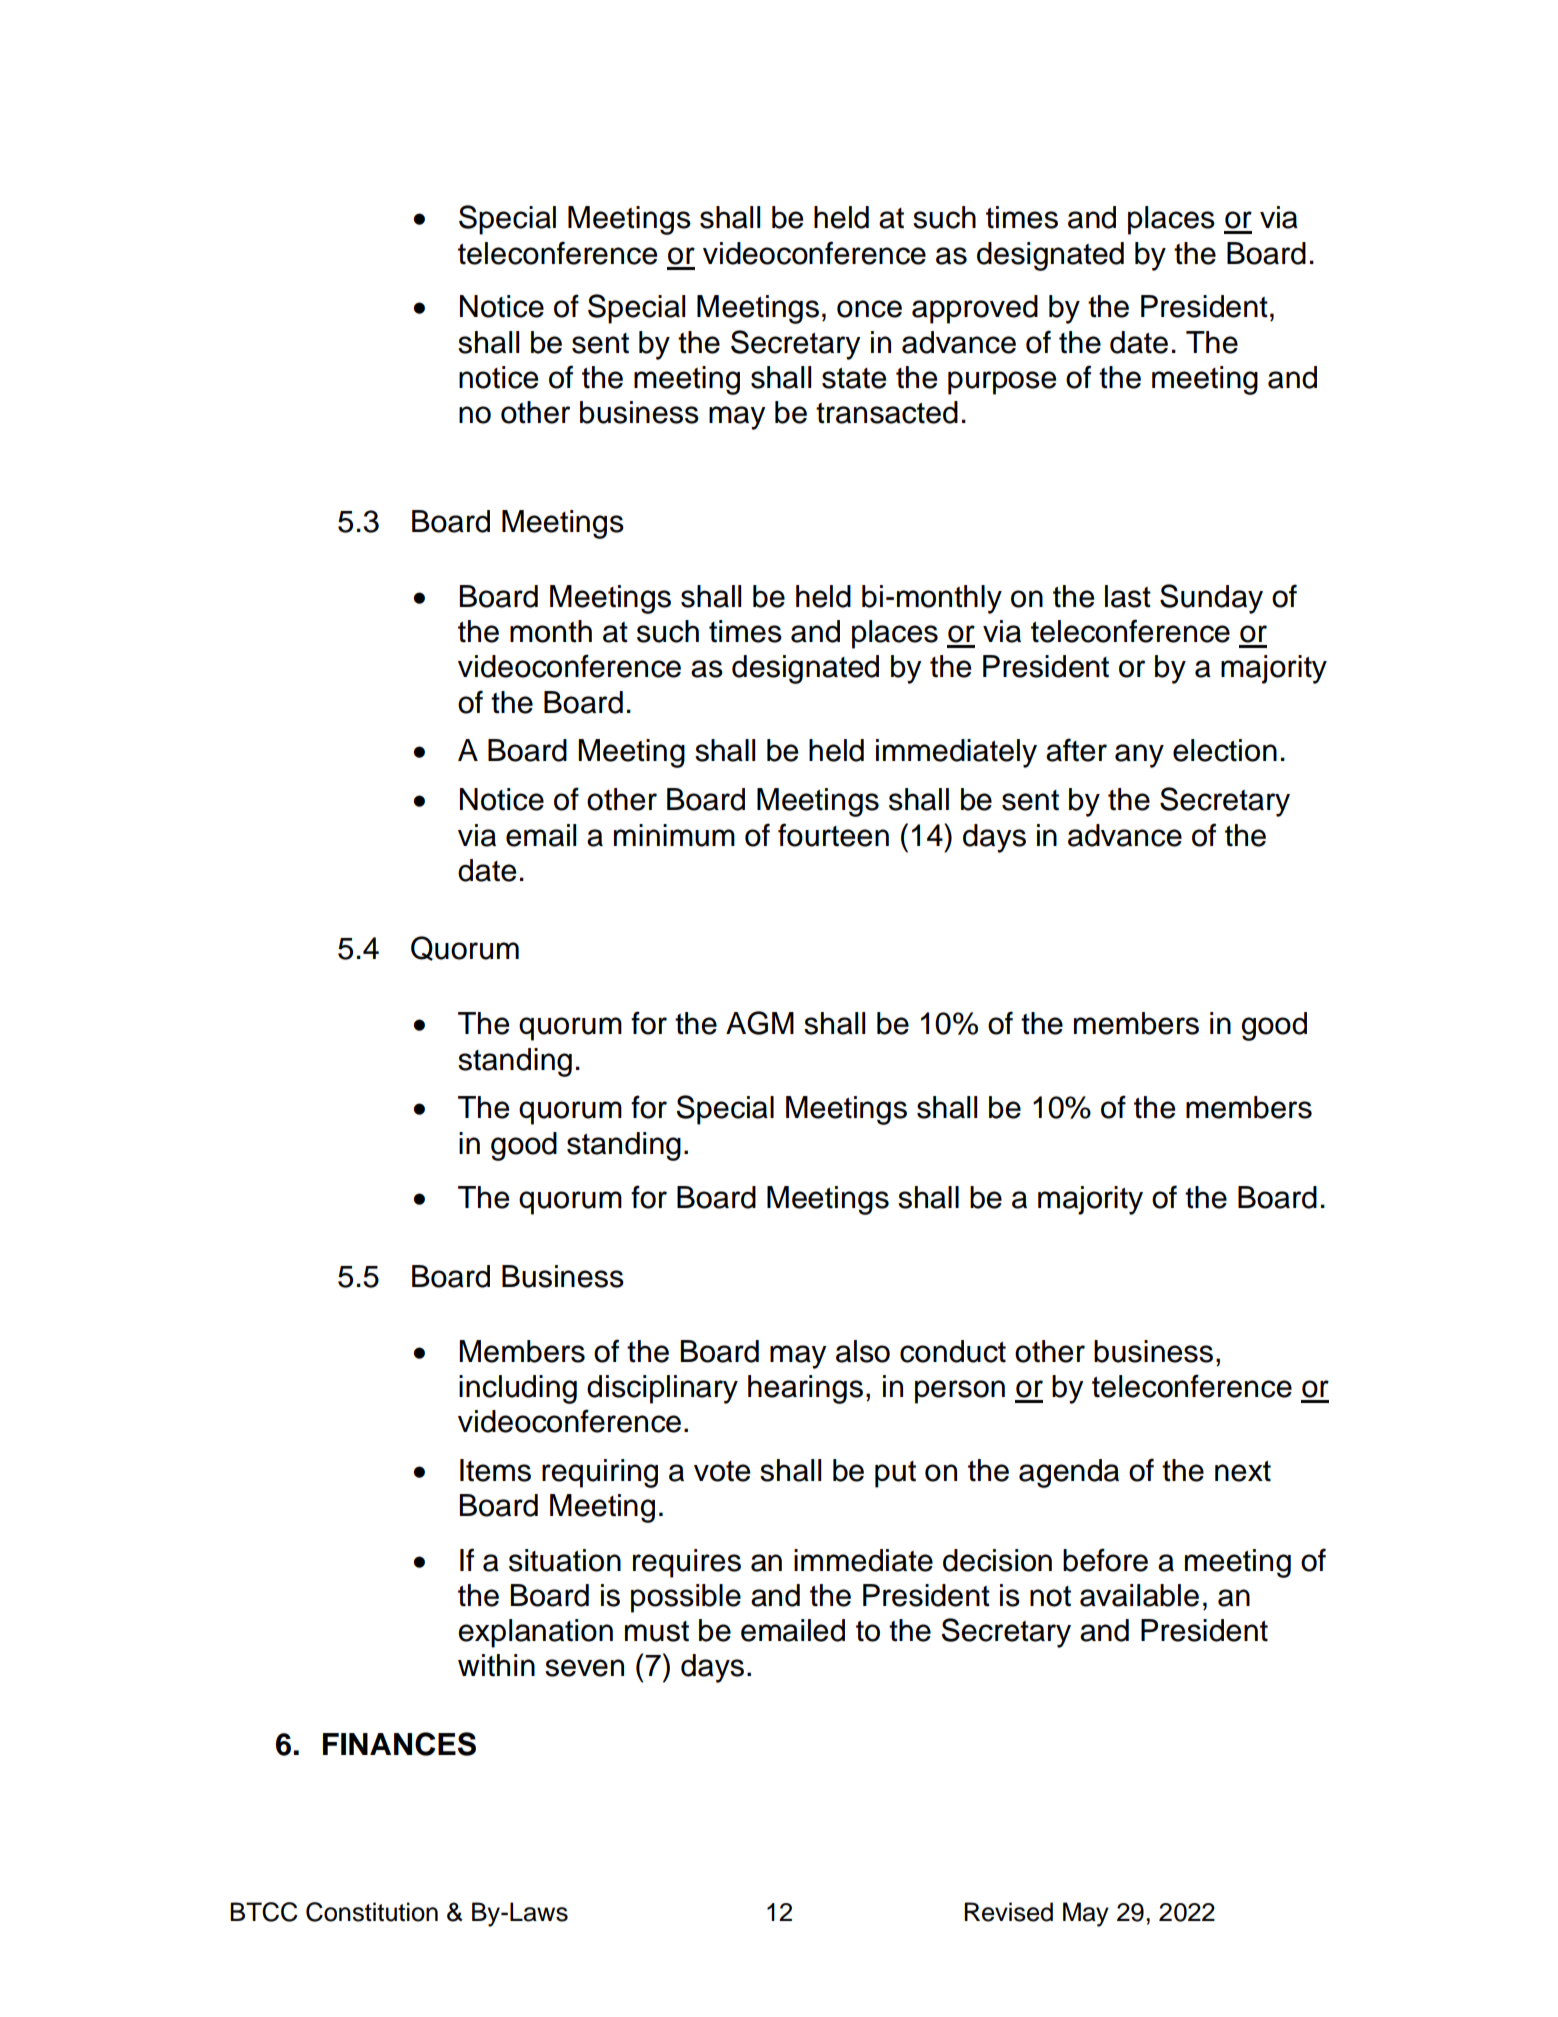  Describe the element at coordinates (760, 1023) in the document. I see `AGM` at that location.
